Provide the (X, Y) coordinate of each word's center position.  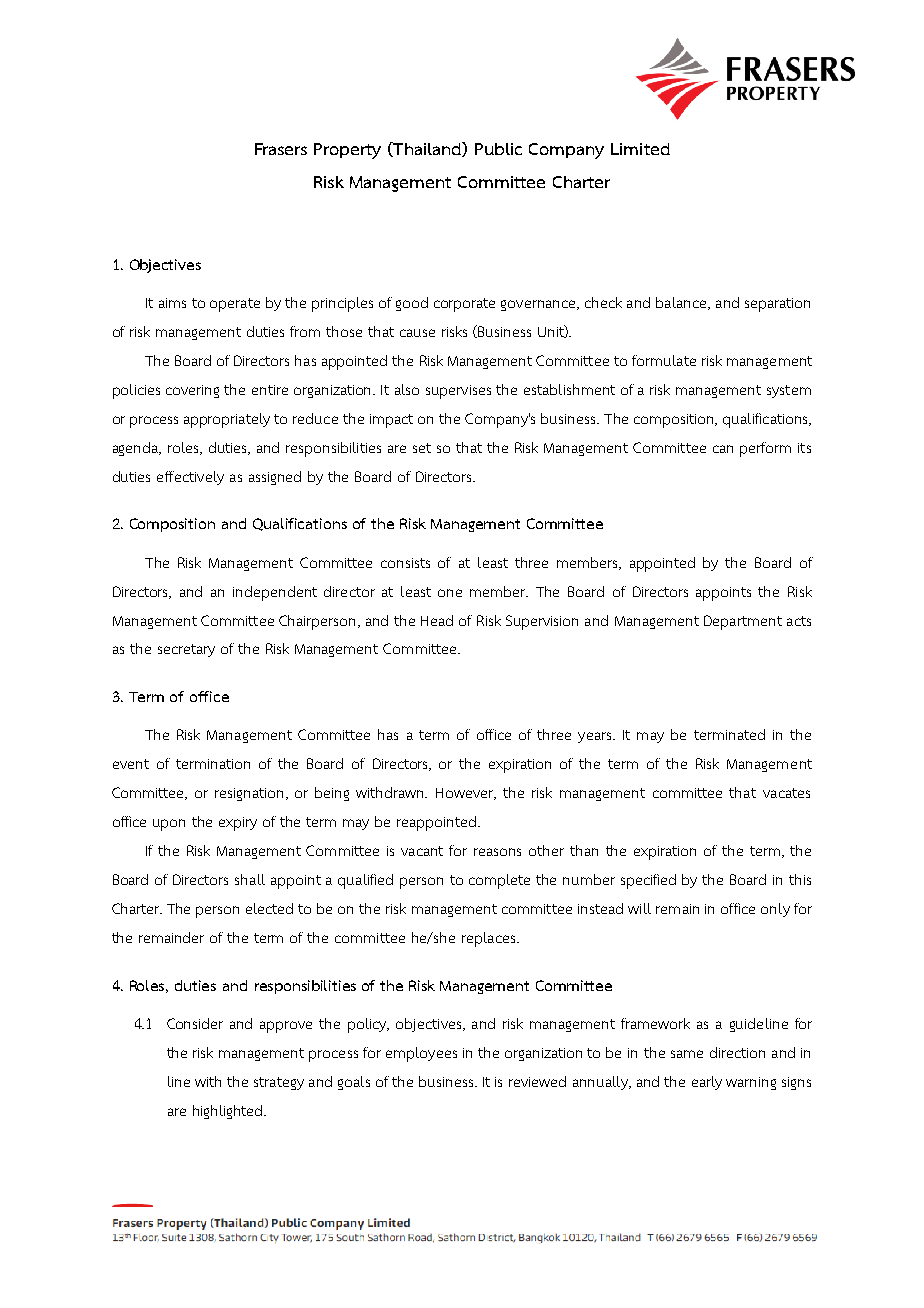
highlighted (229, 1112)
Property (347, 151)
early (707, 1083)
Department (743, 622)
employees (421, 1054)
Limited (640, 149)
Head (437, 620)
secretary (186, 650)
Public (498, 149)
